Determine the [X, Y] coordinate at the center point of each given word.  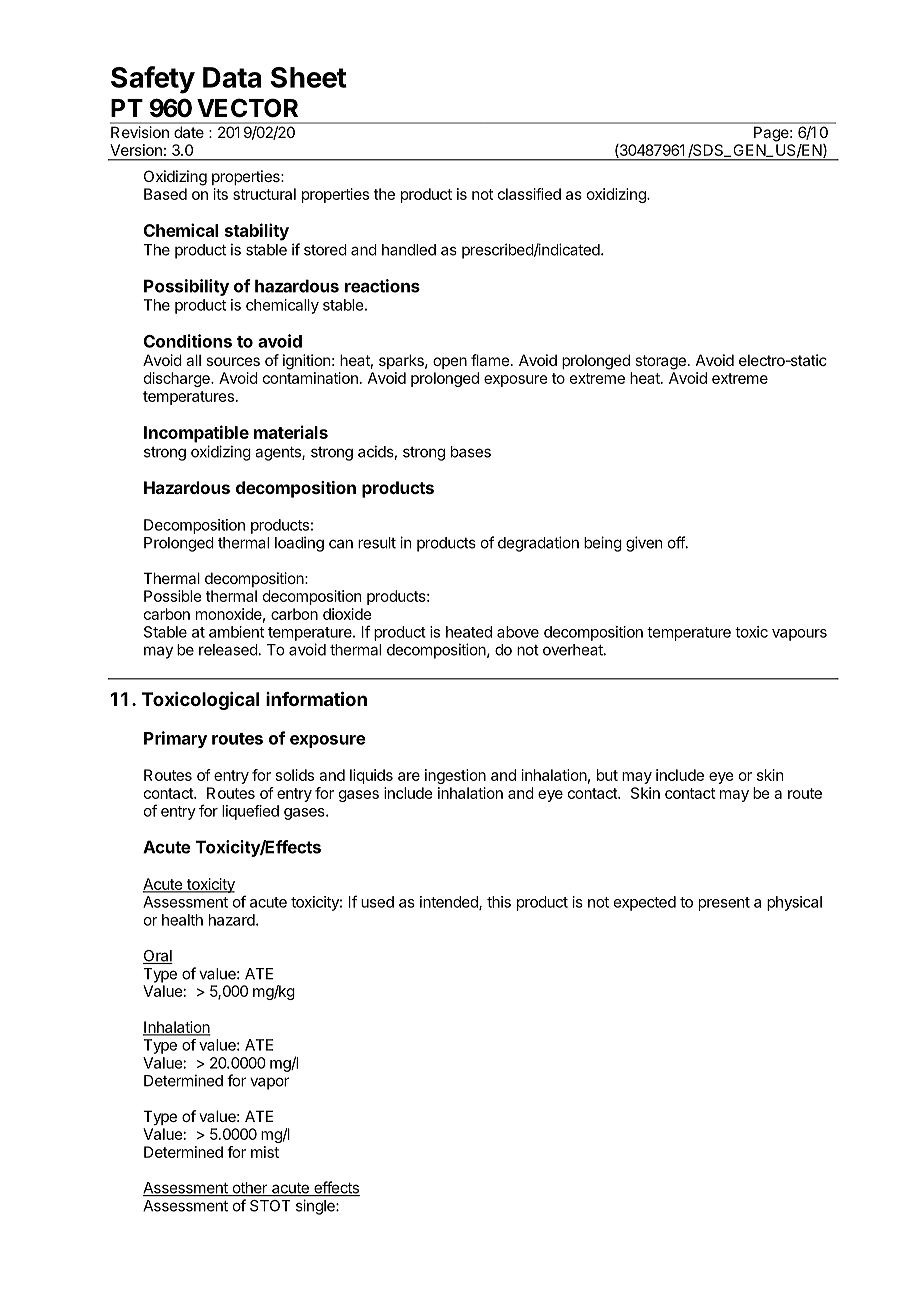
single [316, 1207]
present [724, 904]
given [644, 544]
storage [660, 362]
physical [794, 903]
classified [529, 194]
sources [233, 361]
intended [450, 903]
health [182, 920]
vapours [799, 635]
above [518, 632]
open [450, 363]
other [249, 1189]
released [228, 650]
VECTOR [247, 108]
